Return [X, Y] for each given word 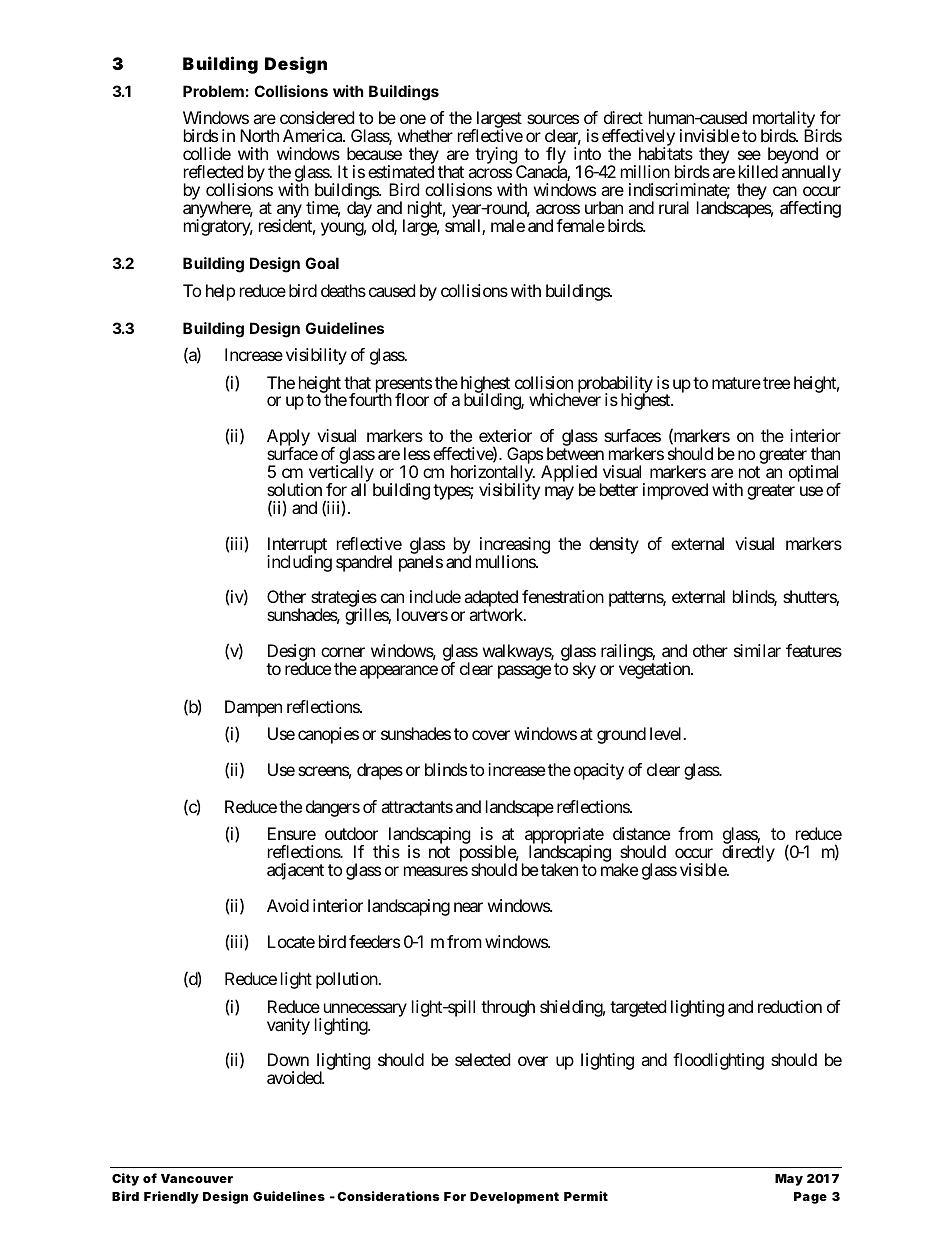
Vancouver [197, 1178]
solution [294, 489]
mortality [785, 121]
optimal [815, 475]
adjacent [295, 871]
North [259, 135]
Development [514, 1198]
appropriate [564, 837]
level [667, 733]
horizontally [493, 475]
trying [497, 157]
